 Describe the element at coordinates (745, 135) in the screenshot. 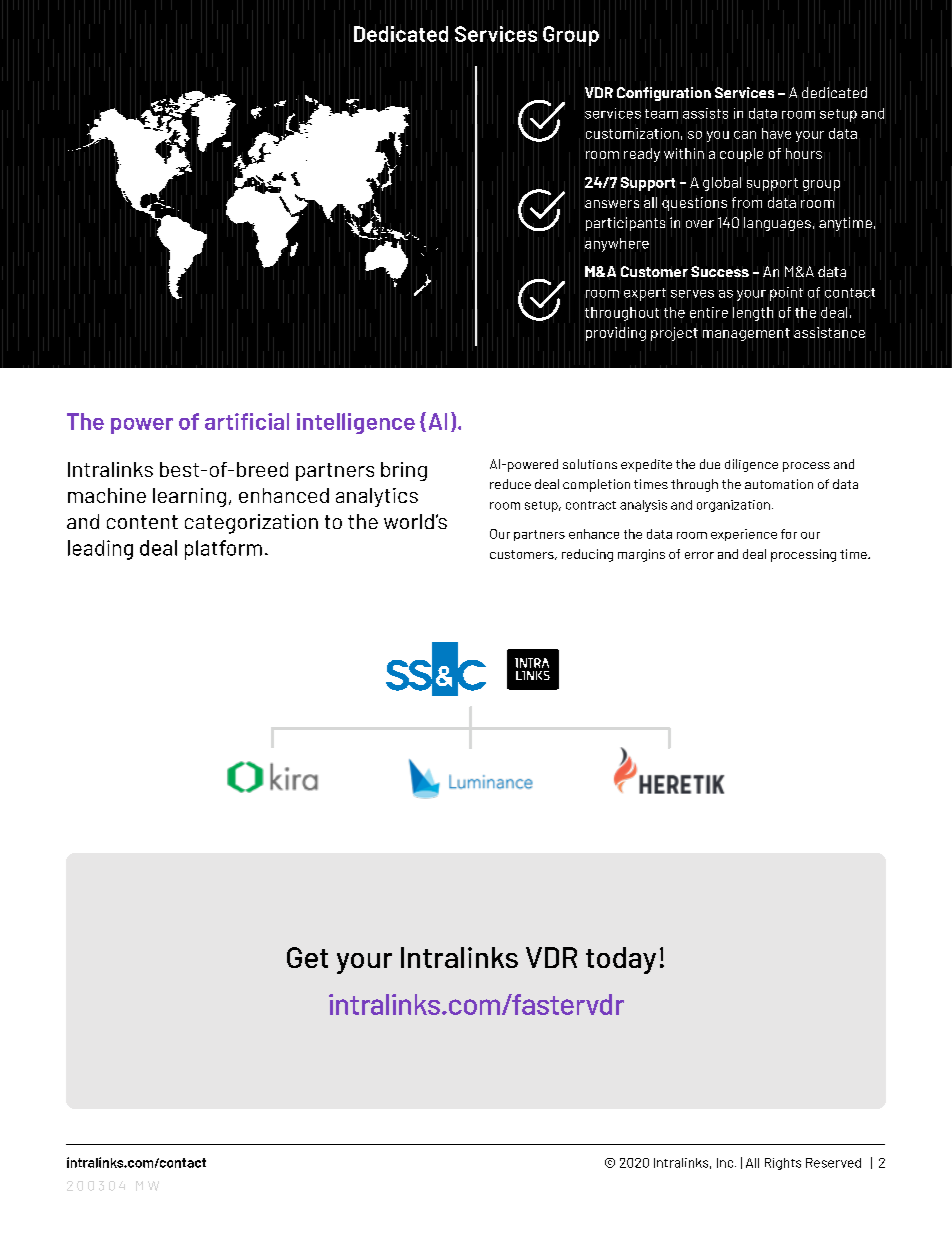

I see `can` at that location.
